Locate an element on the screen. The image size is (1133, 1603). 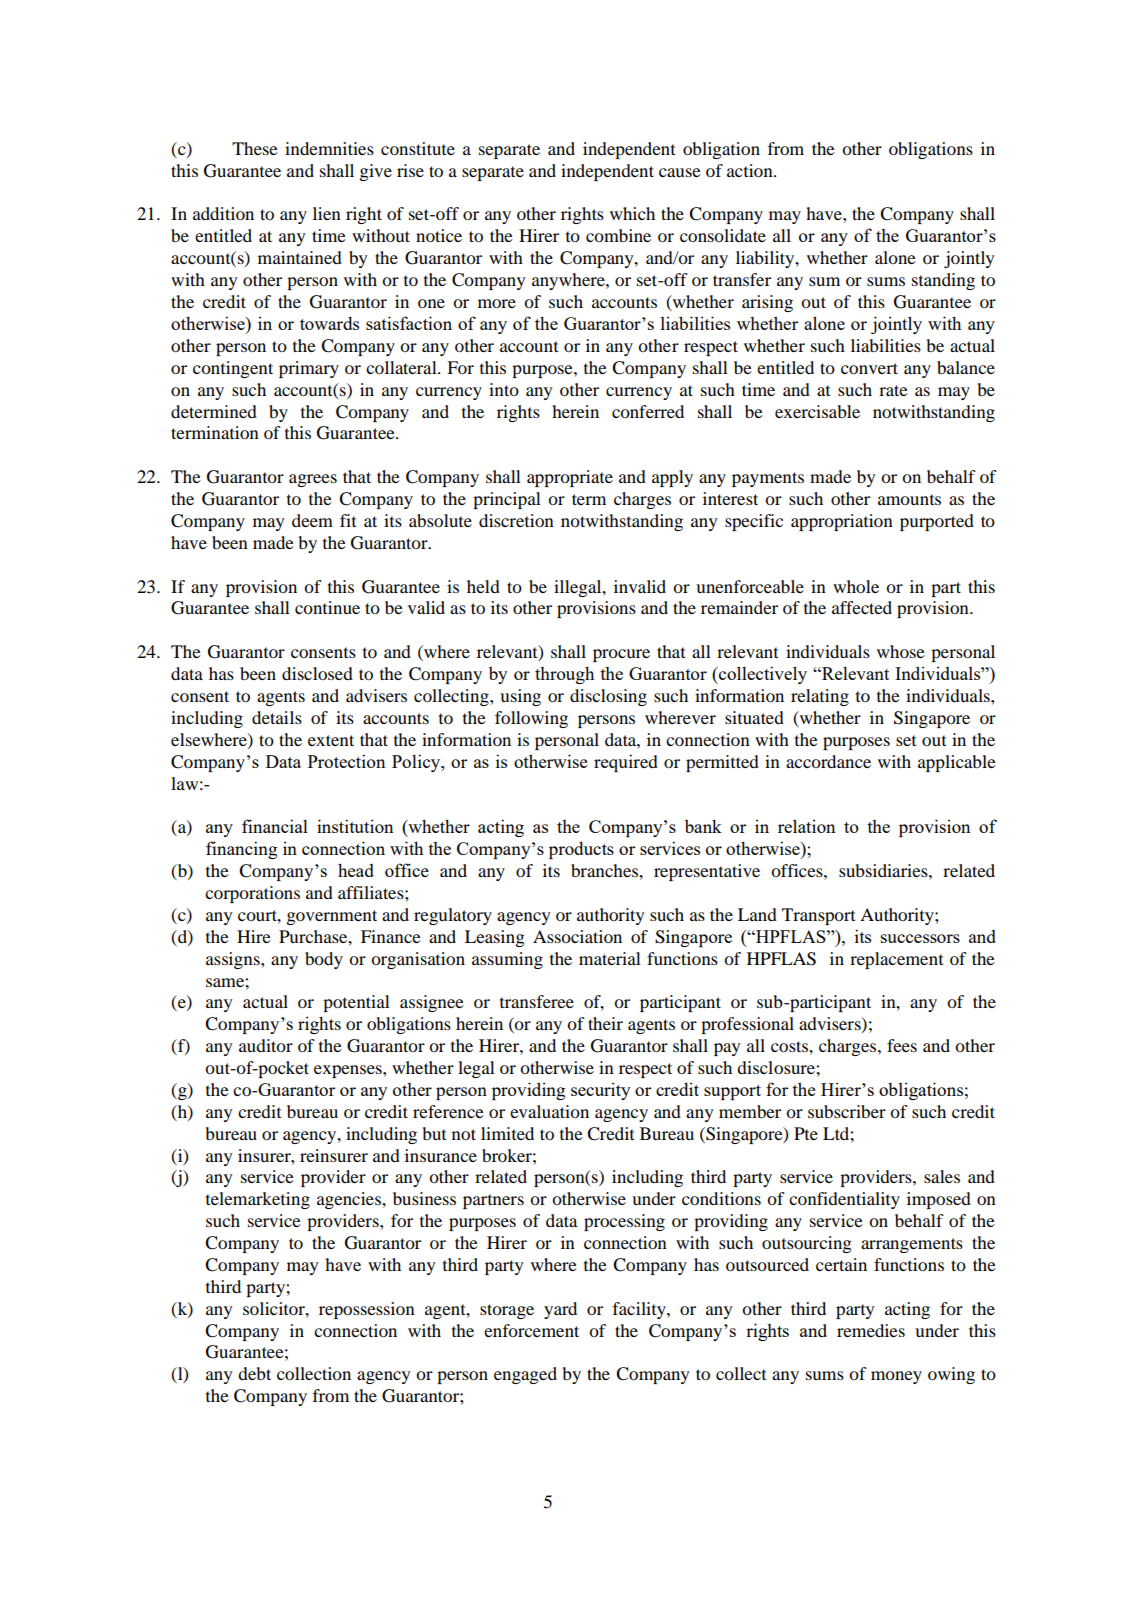
agrees is located at coordinates (313, 480).
